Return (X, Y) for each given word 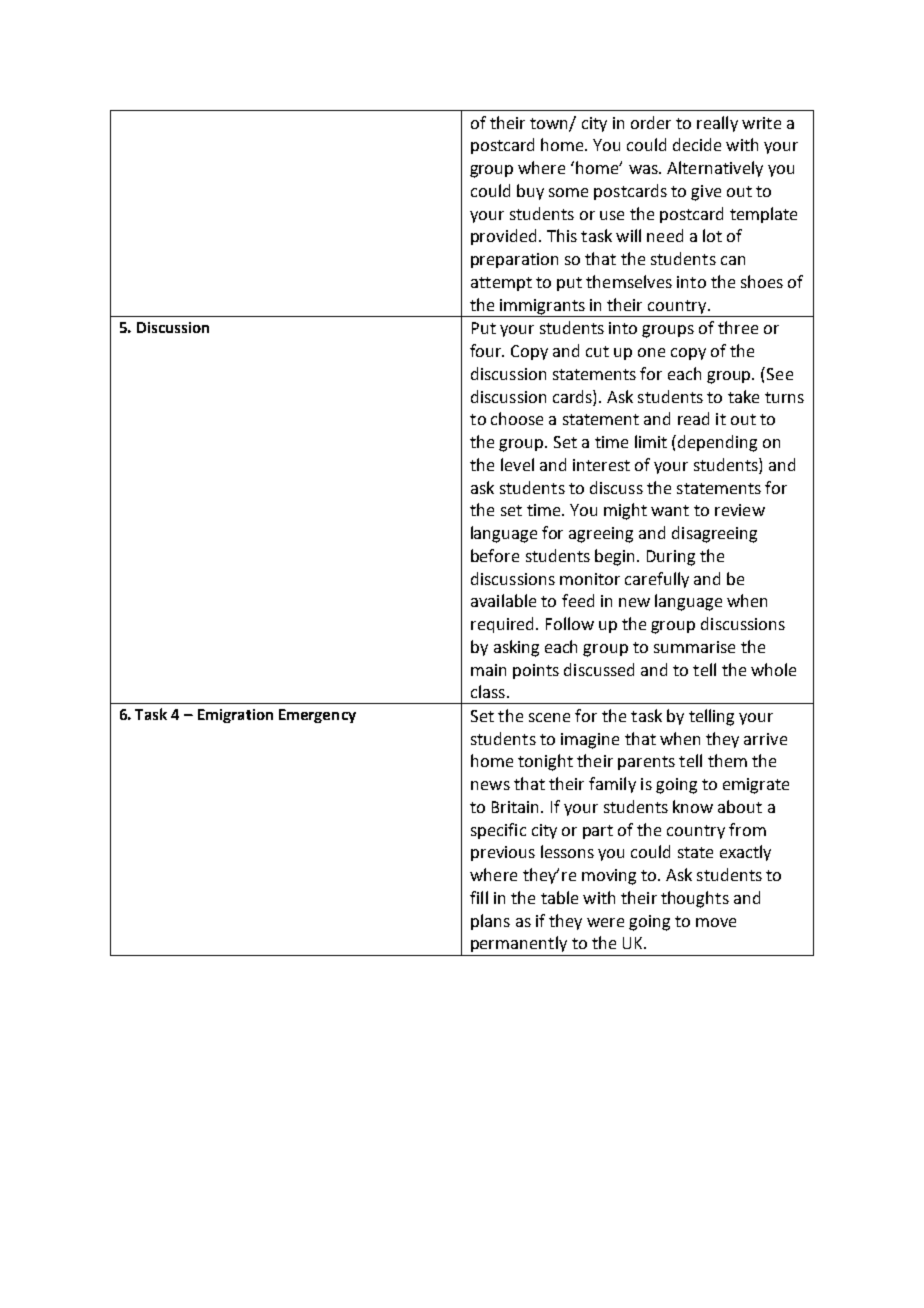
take (743, 396)
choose (517, 418)
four (487, 350)
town (550, 124)
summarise (694, 647)
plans (490, 922)
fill (479, 897)
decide (697, 144)
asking (516, 648)
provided (503, 237)
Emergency (317, 716)
